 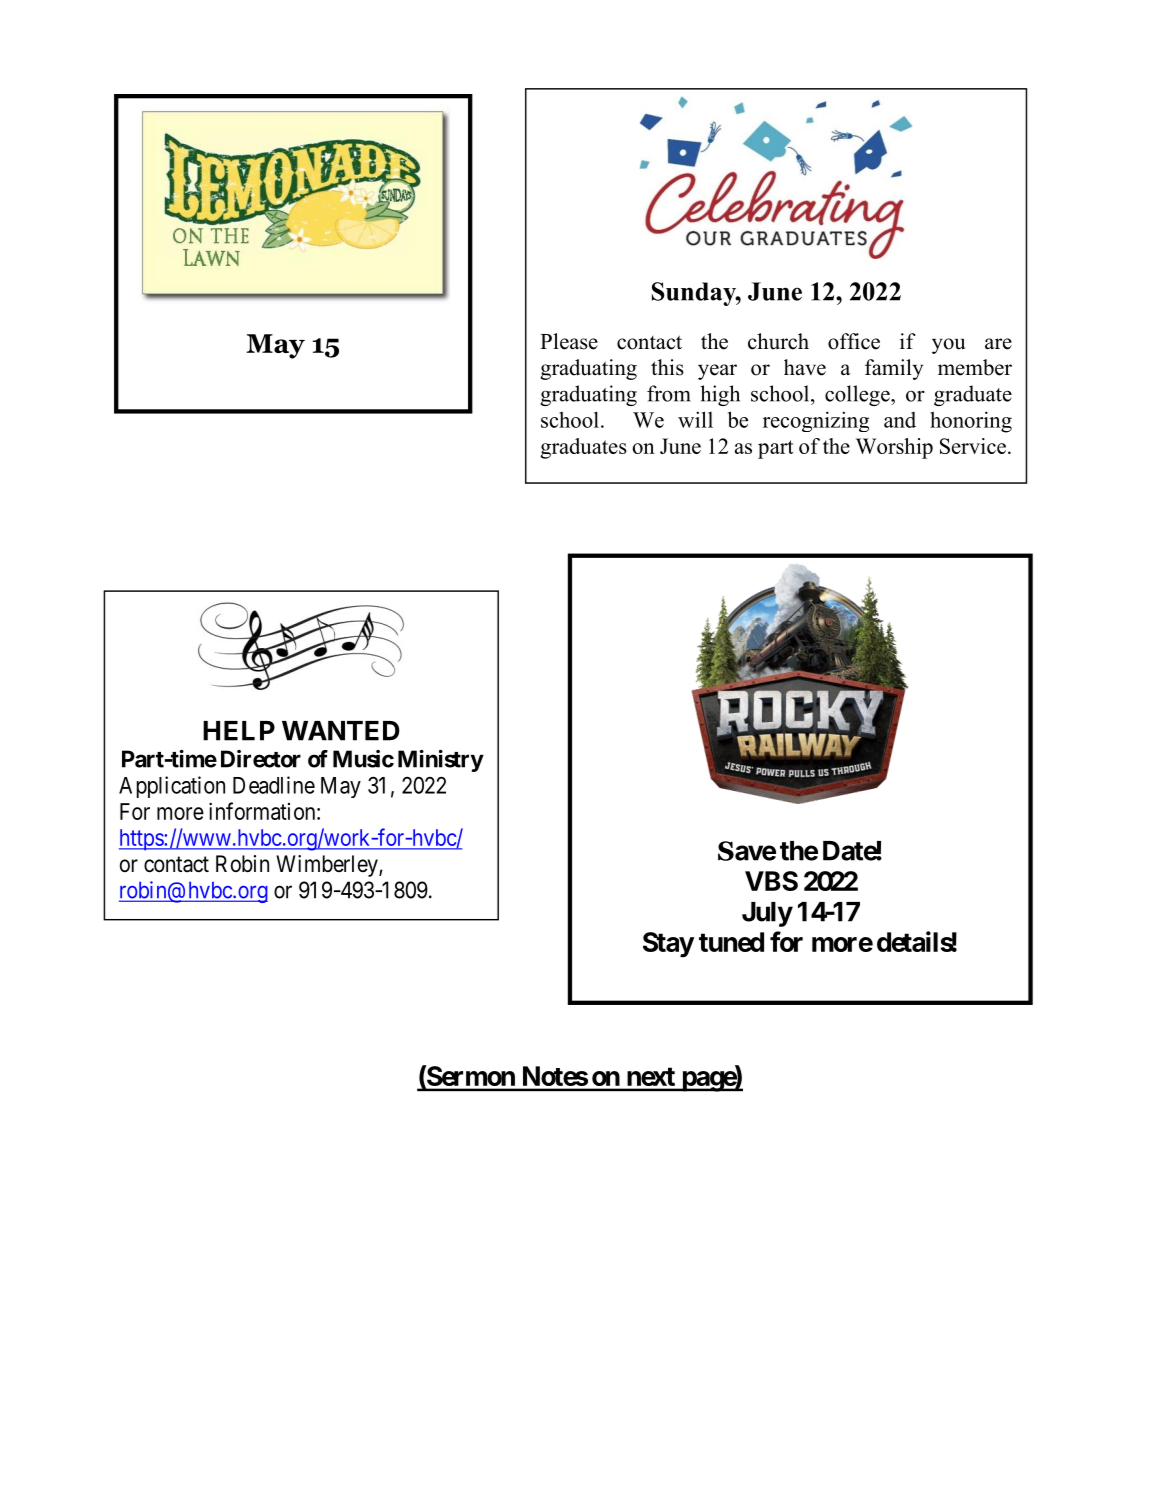 What do you see at coordinates (668, 945) in the document?
I see `Stay` at bounding box center [668, 945].
